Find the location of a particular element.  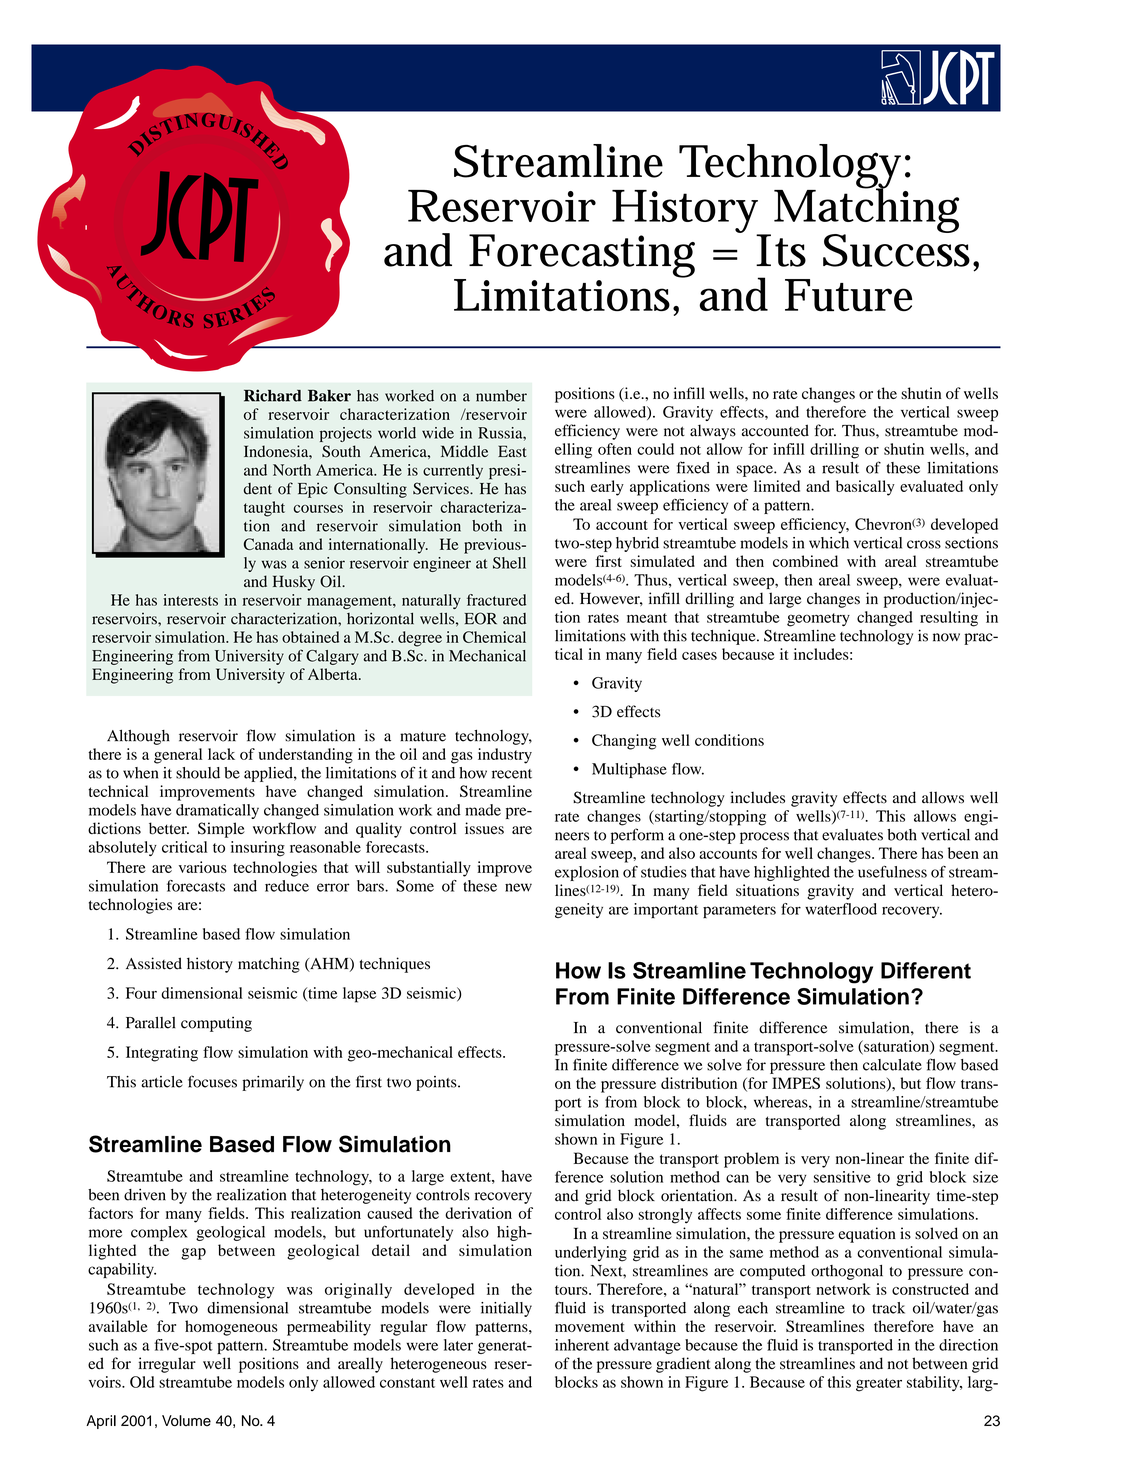

Simple is located at coordinates (221, 830).
